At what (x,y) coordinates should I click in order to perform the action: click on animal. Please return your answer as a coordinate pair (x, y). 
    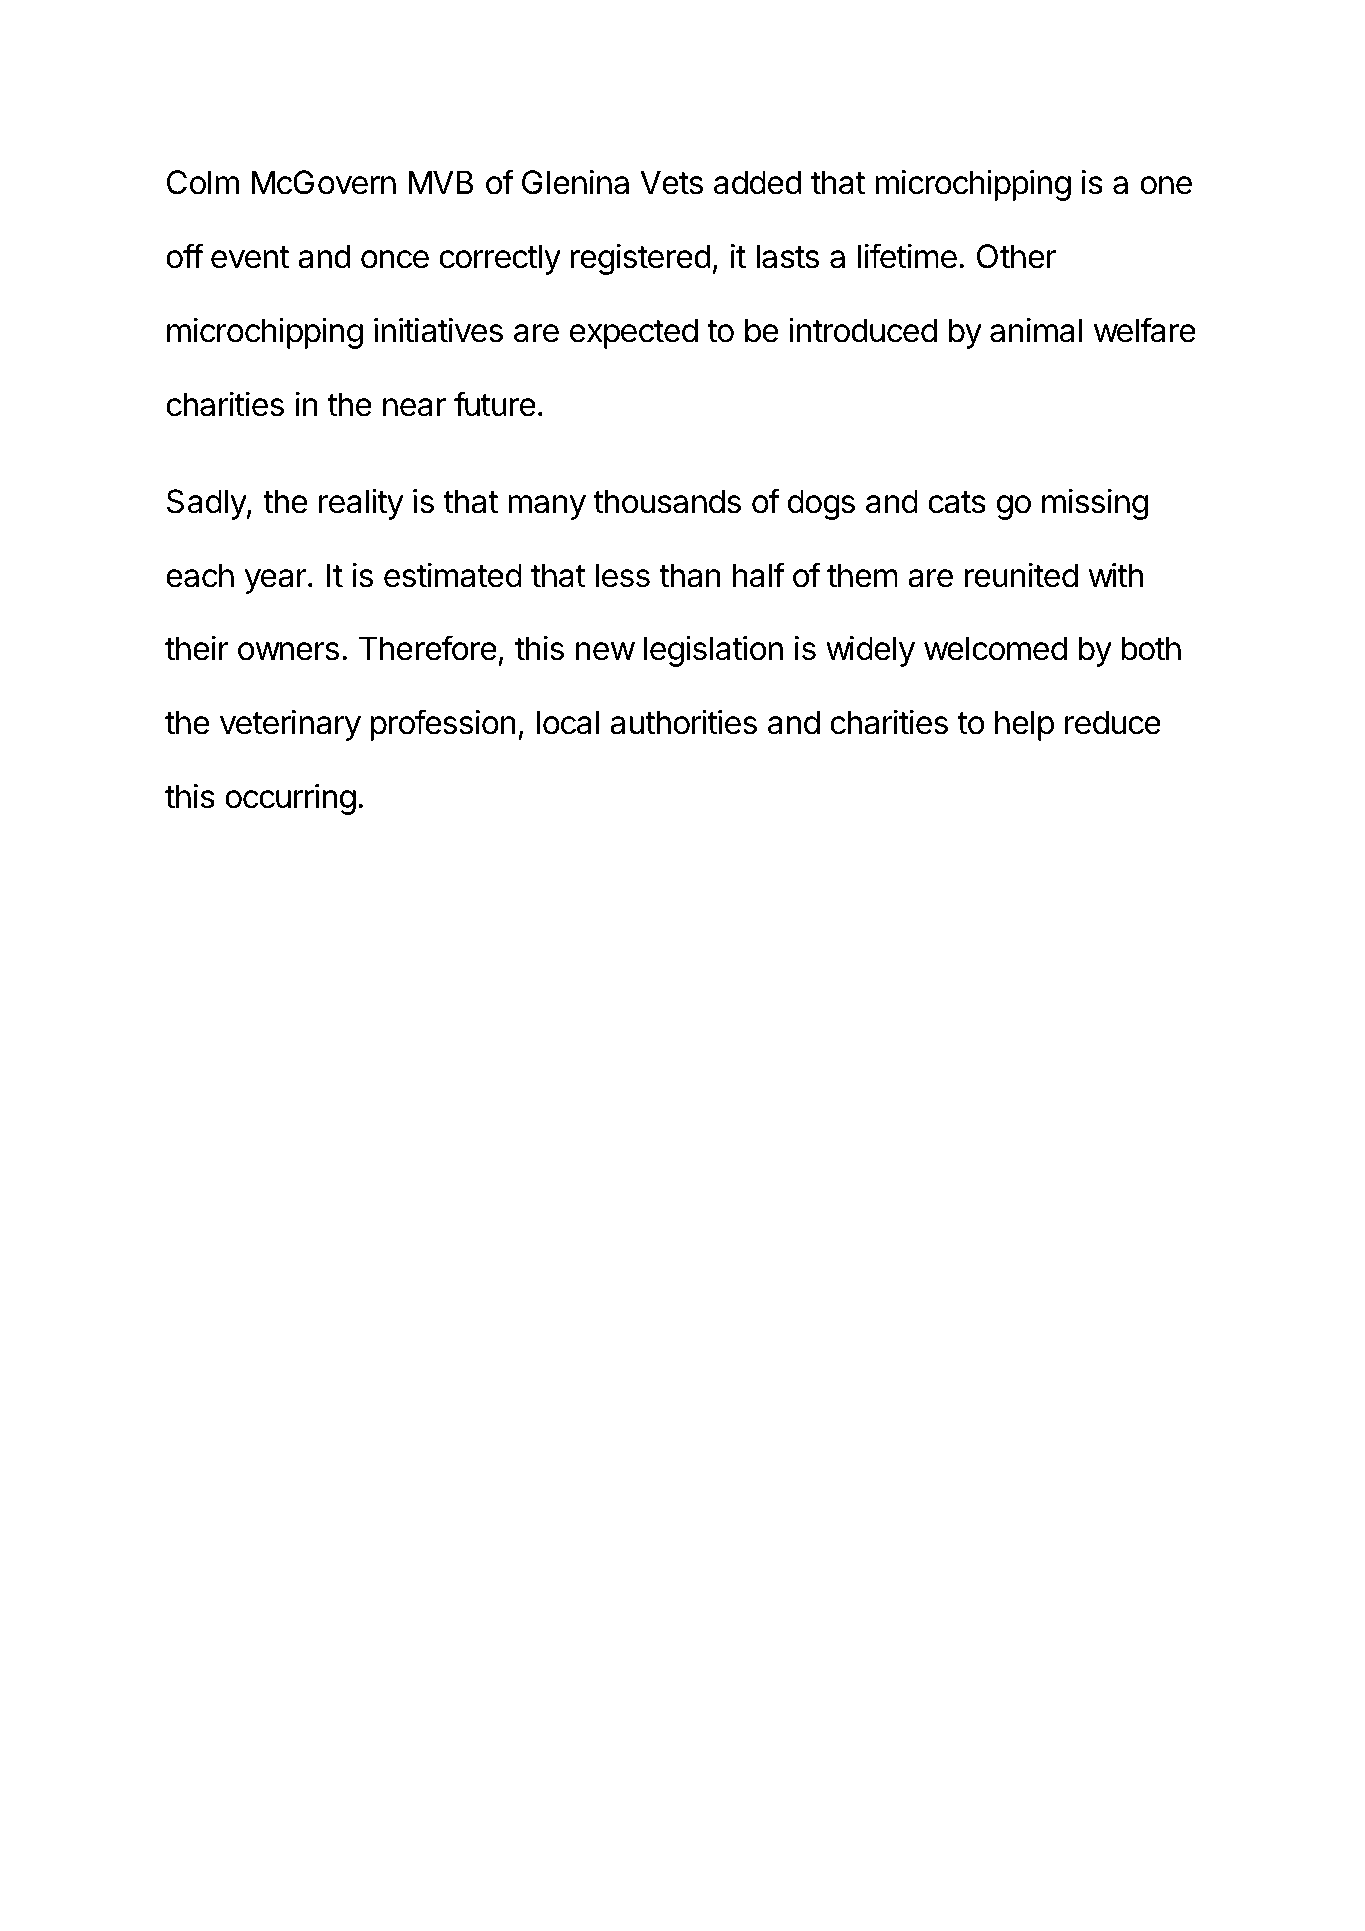
    Looking at the image, I should click on (1036, 330).
